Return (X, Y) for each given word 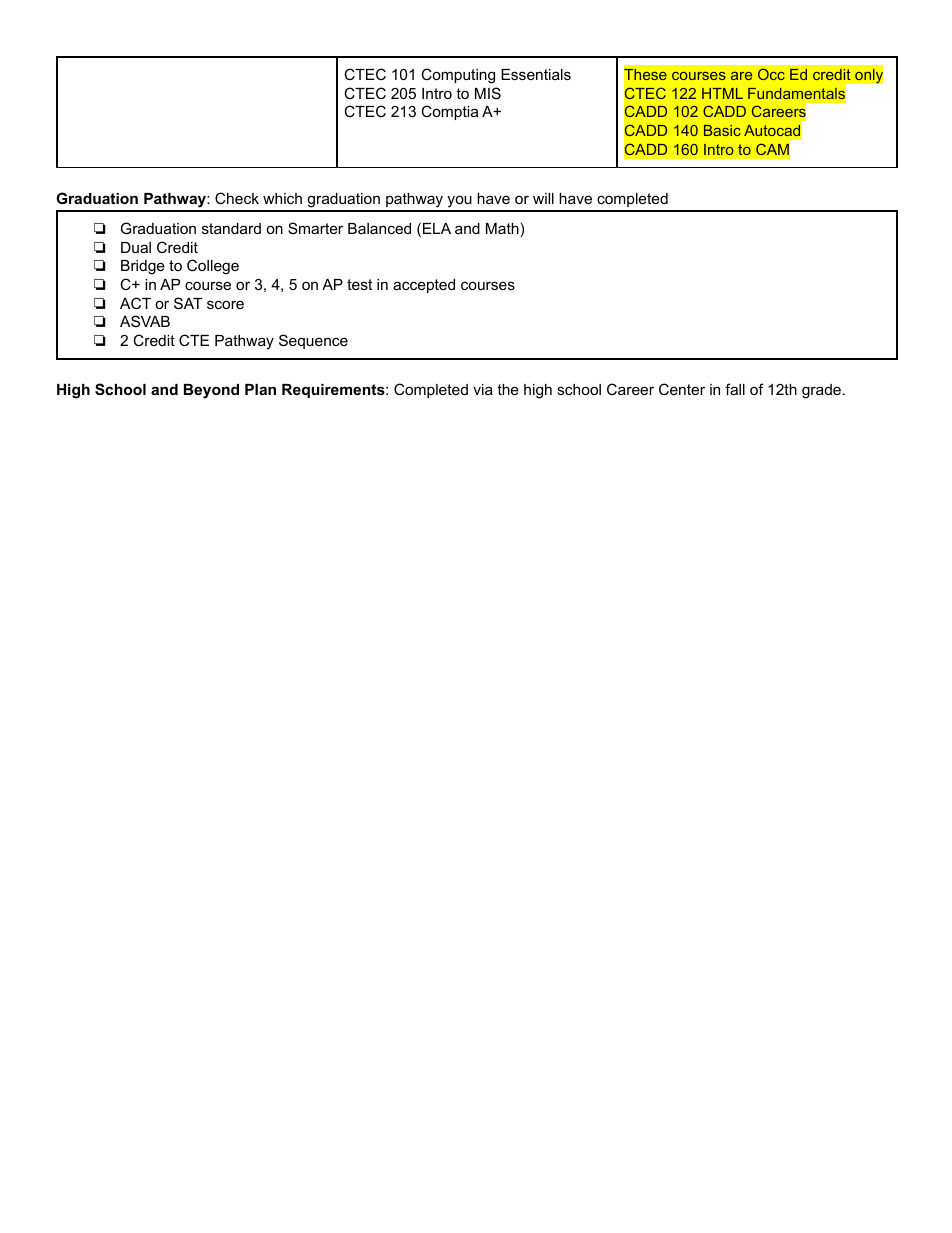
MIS (488, 93)
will (543, 198)
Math (502, 228)
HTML (722, 93)
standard (231, 228)
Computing (458, 76)
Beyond (211, 391)
